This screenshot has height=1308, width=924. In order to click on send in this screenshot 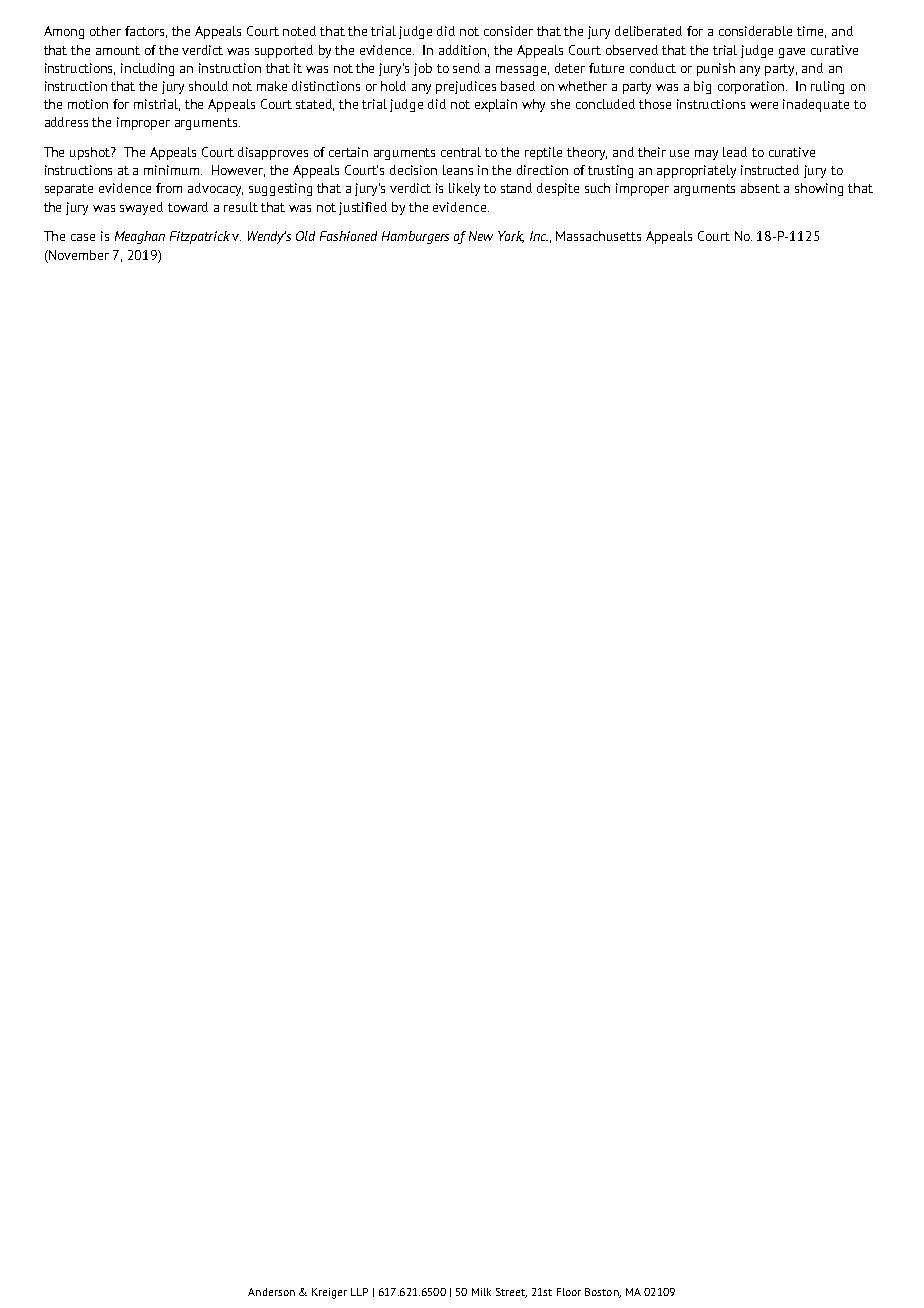, I will do `click(466, 68)`.
